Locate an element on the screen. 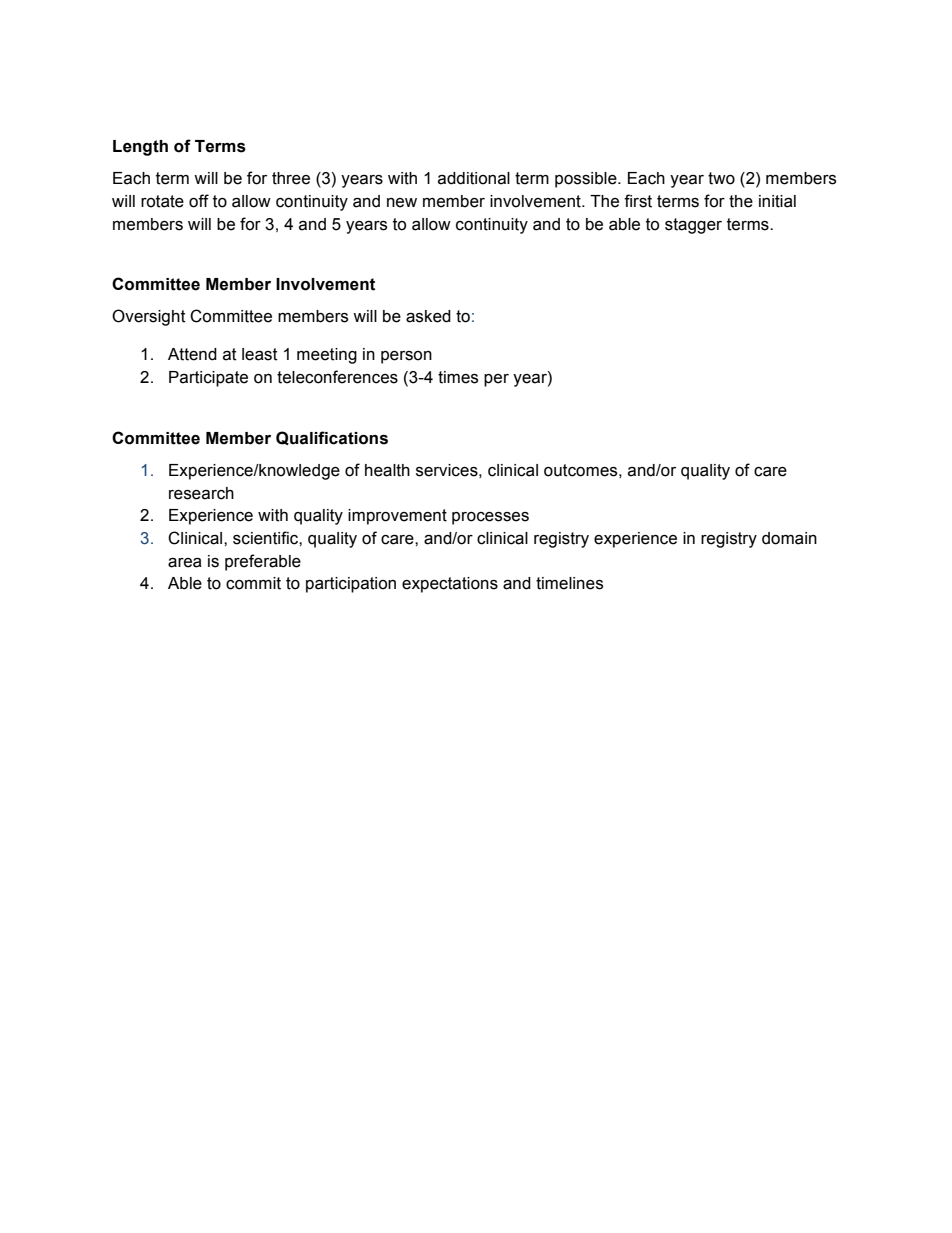  Length is located at coordinates (140, 148).
